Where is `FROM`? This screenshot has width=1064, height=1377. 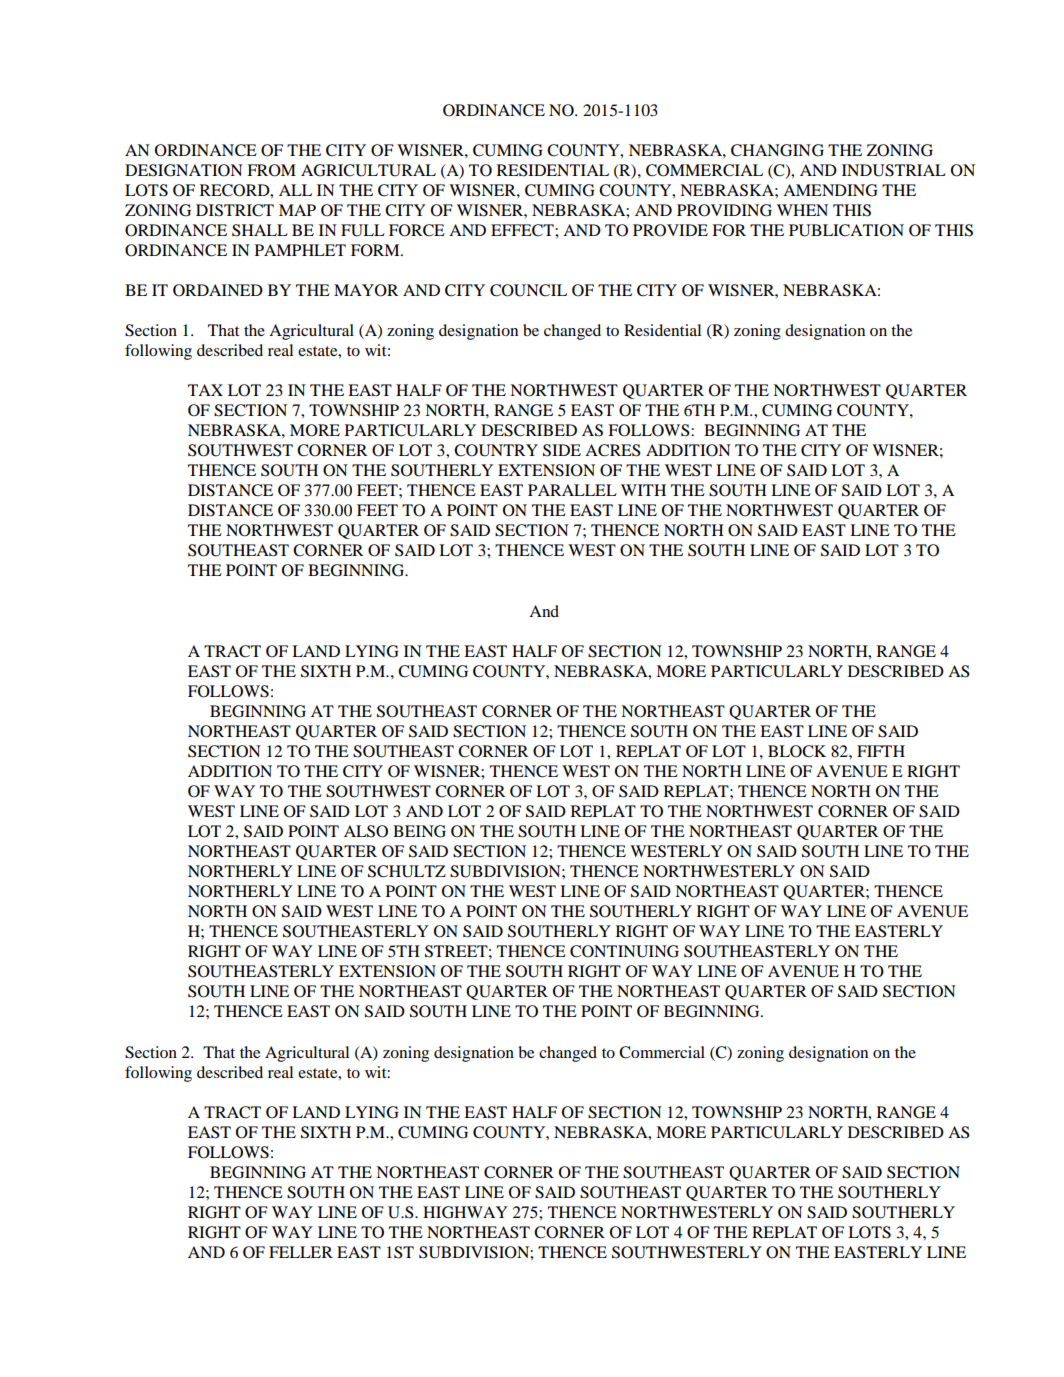 FROM is located at coordinates (271, 170).
